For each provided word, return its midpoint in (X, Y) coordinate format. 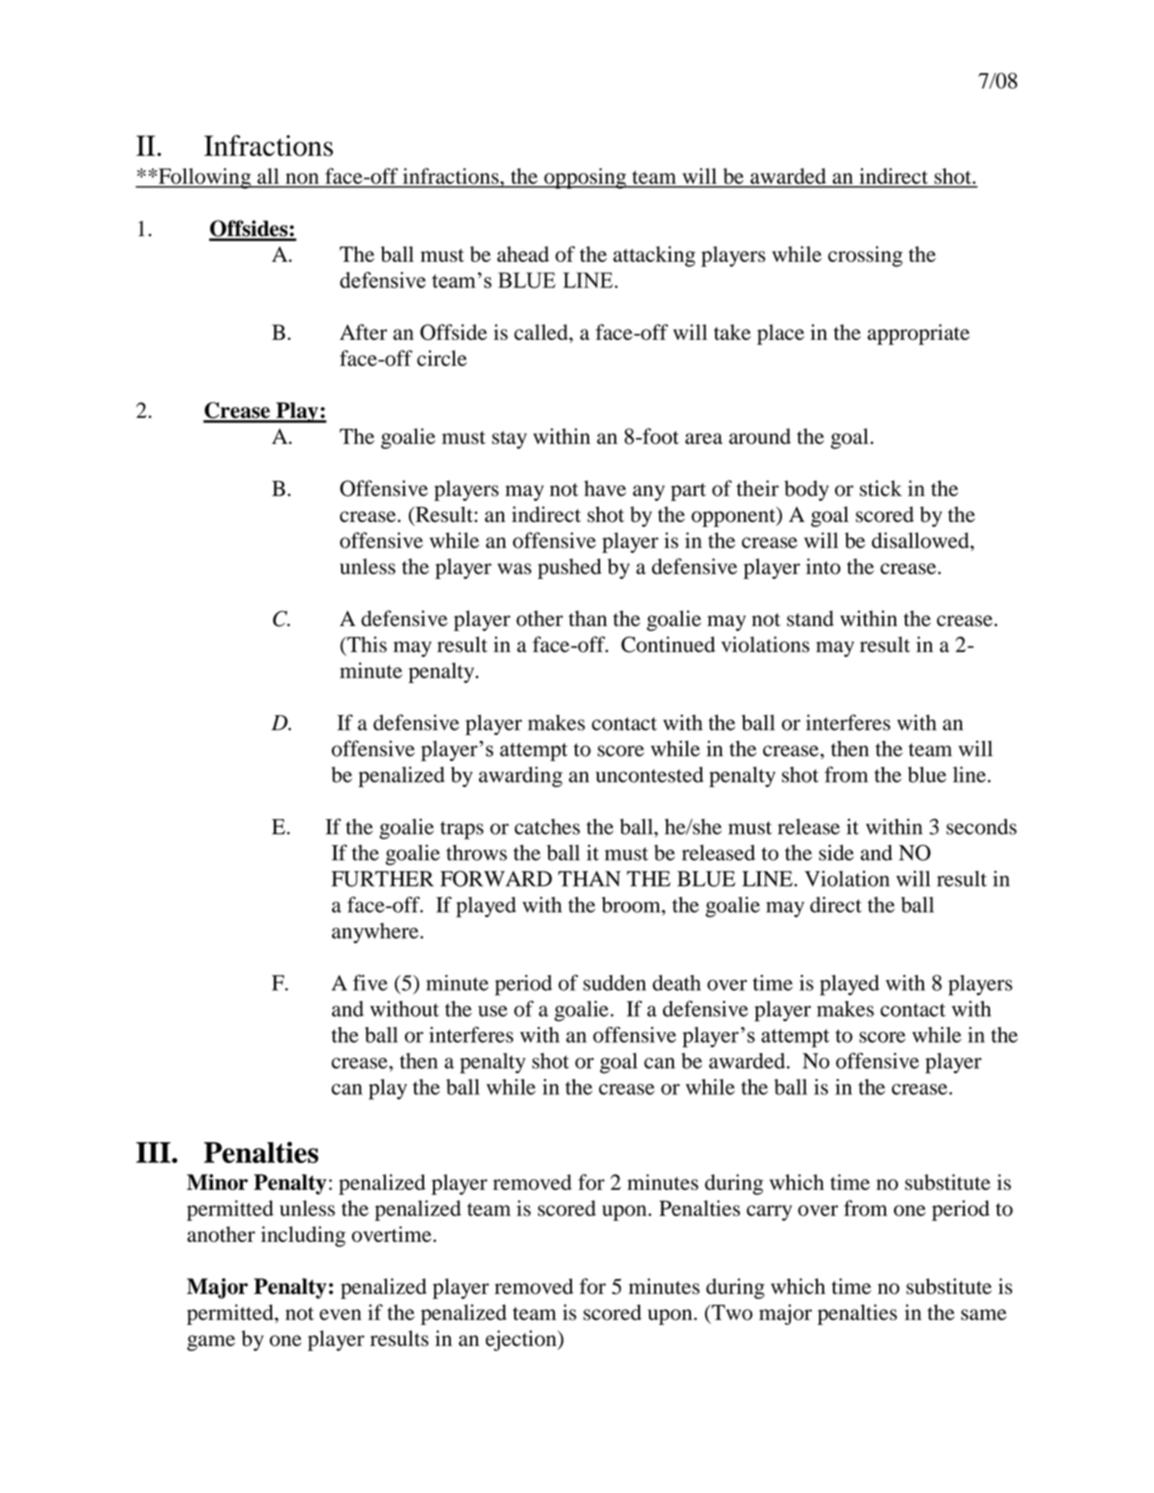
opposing (585, 178)
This (366, 645)
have (605, 488)
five (370, 982)
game (211, 1343)
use (493, 1011)
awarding (520, 776)
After (363, 332)
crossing (865, 256)
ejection (522, 1340)
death (677, 983)
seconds (981, 827)
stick (881, 488)
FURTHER (382, 879)
